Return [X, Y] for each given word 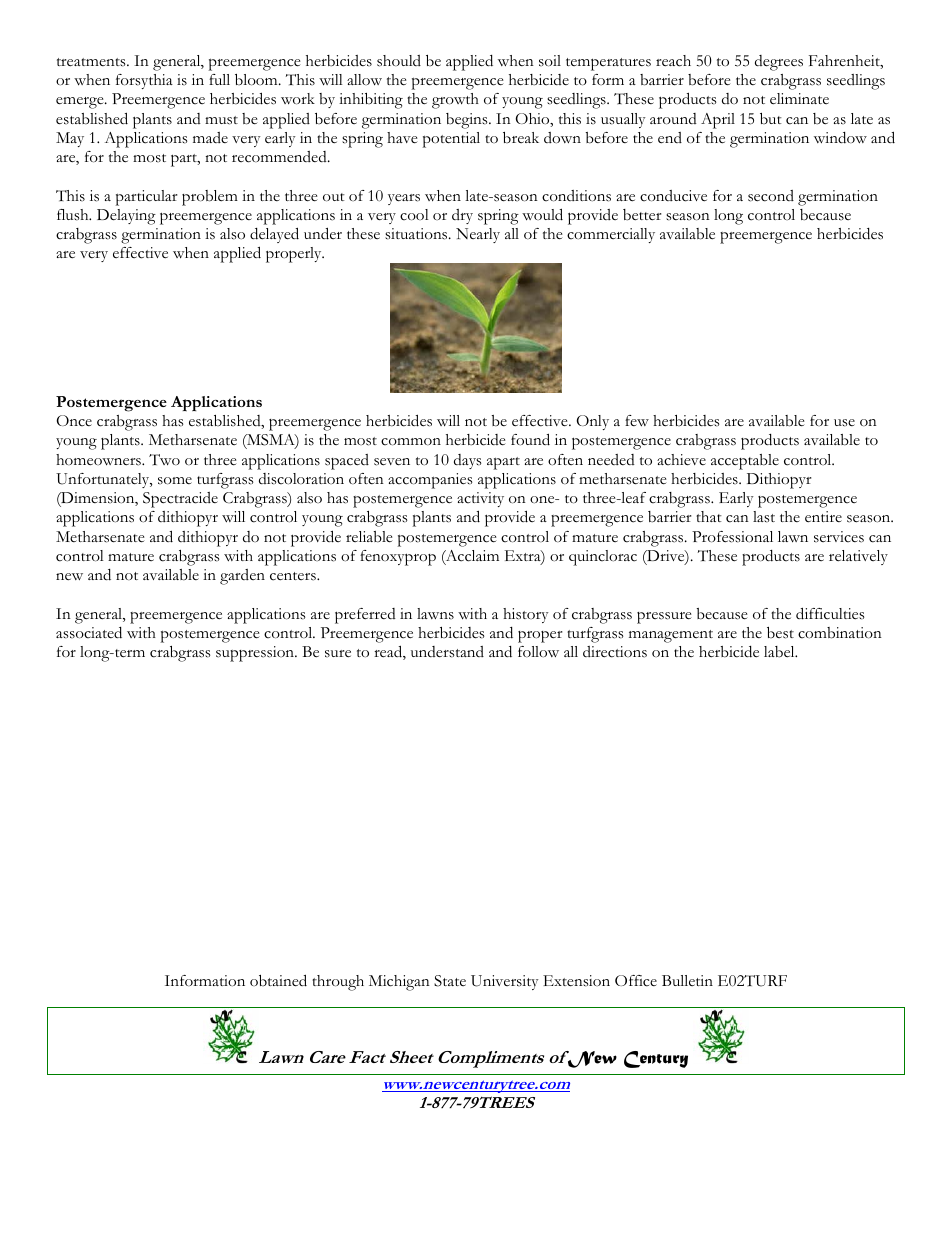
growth [455, 101]
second [771, 196]
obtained [278, 980]
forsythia [144, 81]
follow [538, 652]
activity [480, 499]
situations [417, 234]
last [764, 517]
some [175, 481]
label [780, 652]
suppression [256, 654]
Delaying [126, 217]
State [450, 981]
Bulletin [687, 980]
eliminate [799, 99]
